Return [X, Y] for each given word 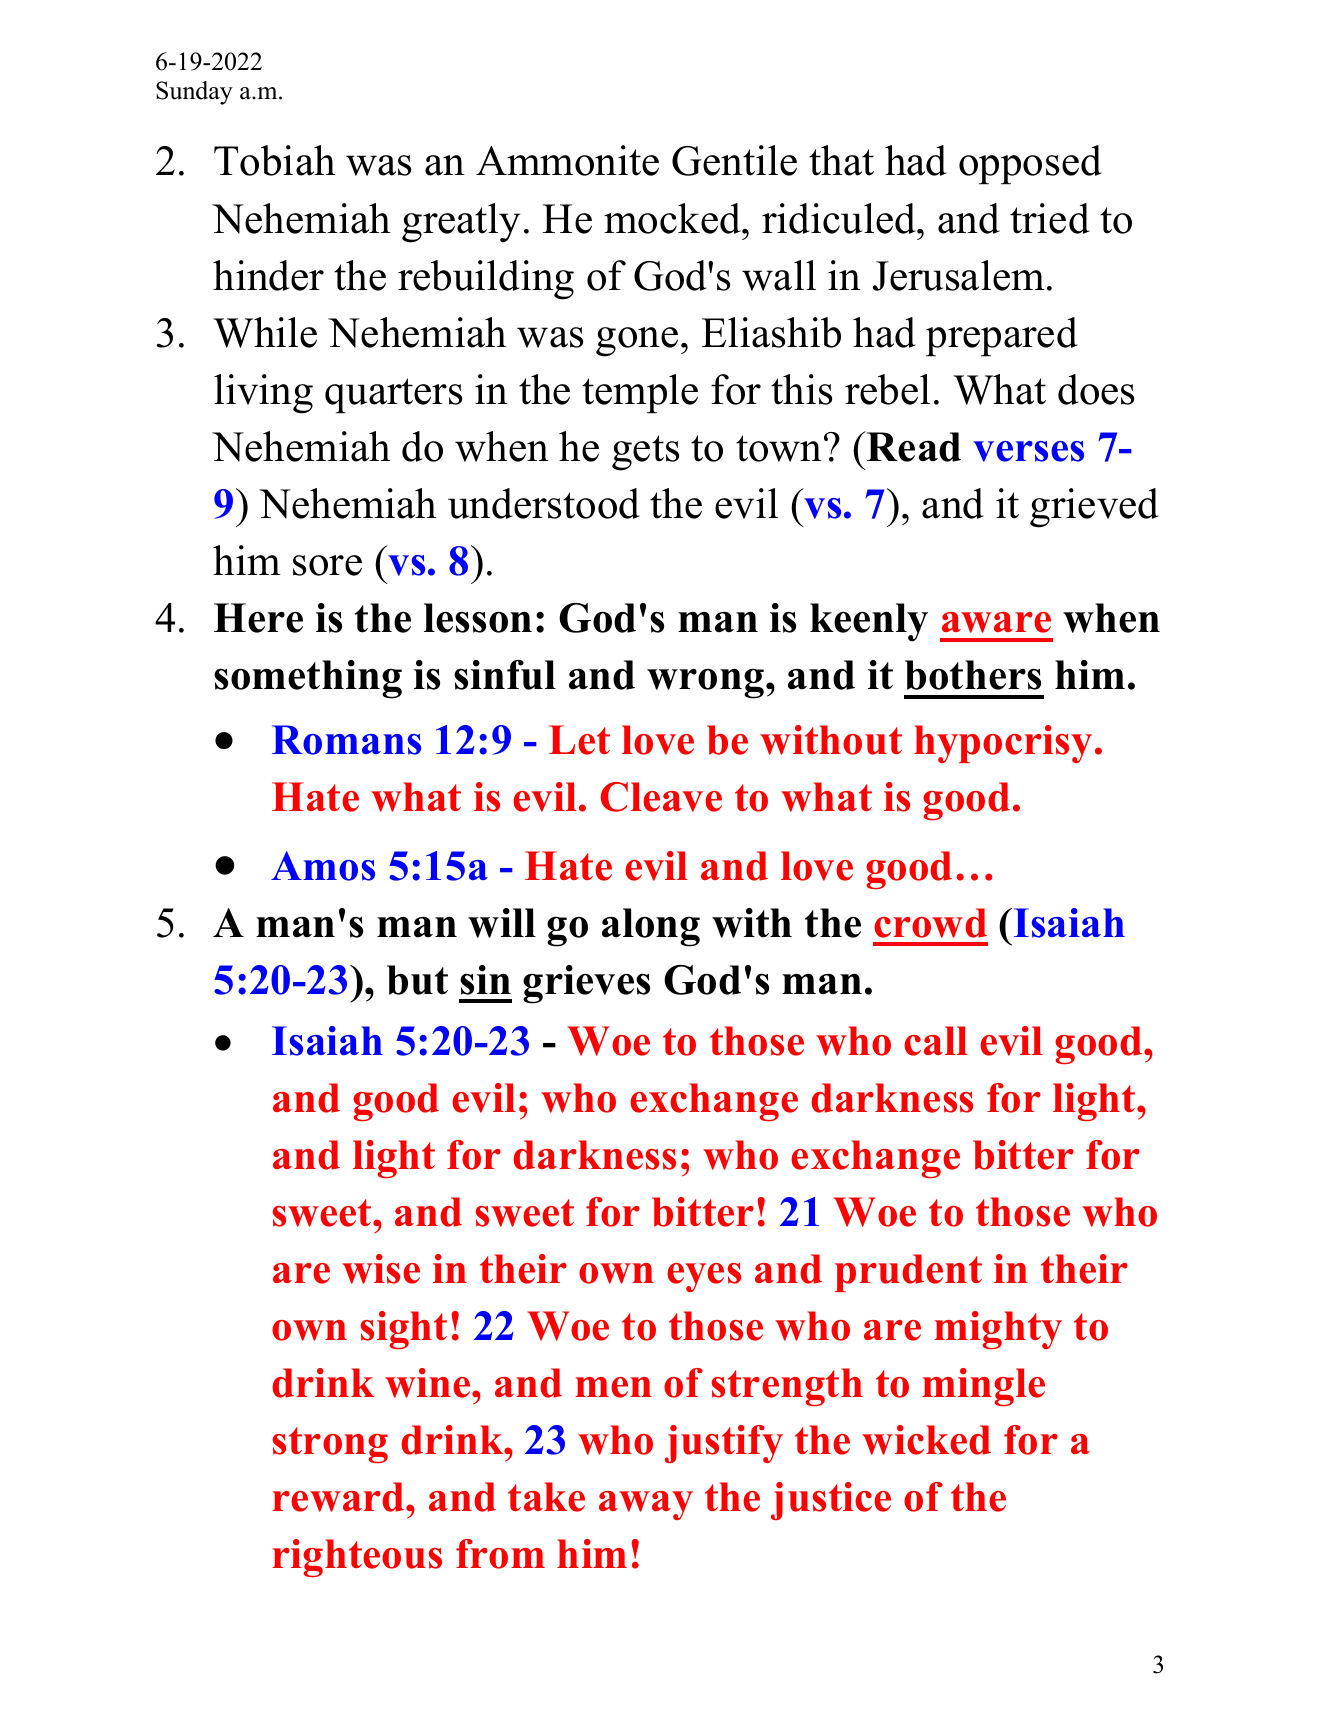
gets [645, 453]
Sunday [194, 93]
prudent [908, 1273]
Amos [323, 866]
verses [1028, 451]
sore [327, 565]
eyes [704, 1277]
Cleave [661, 797]
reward [339, 1497]
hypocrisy [1003, 744]
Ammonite [567, 160]
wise [381, 1269]
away [646, 1505]
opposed [1030, 165]
